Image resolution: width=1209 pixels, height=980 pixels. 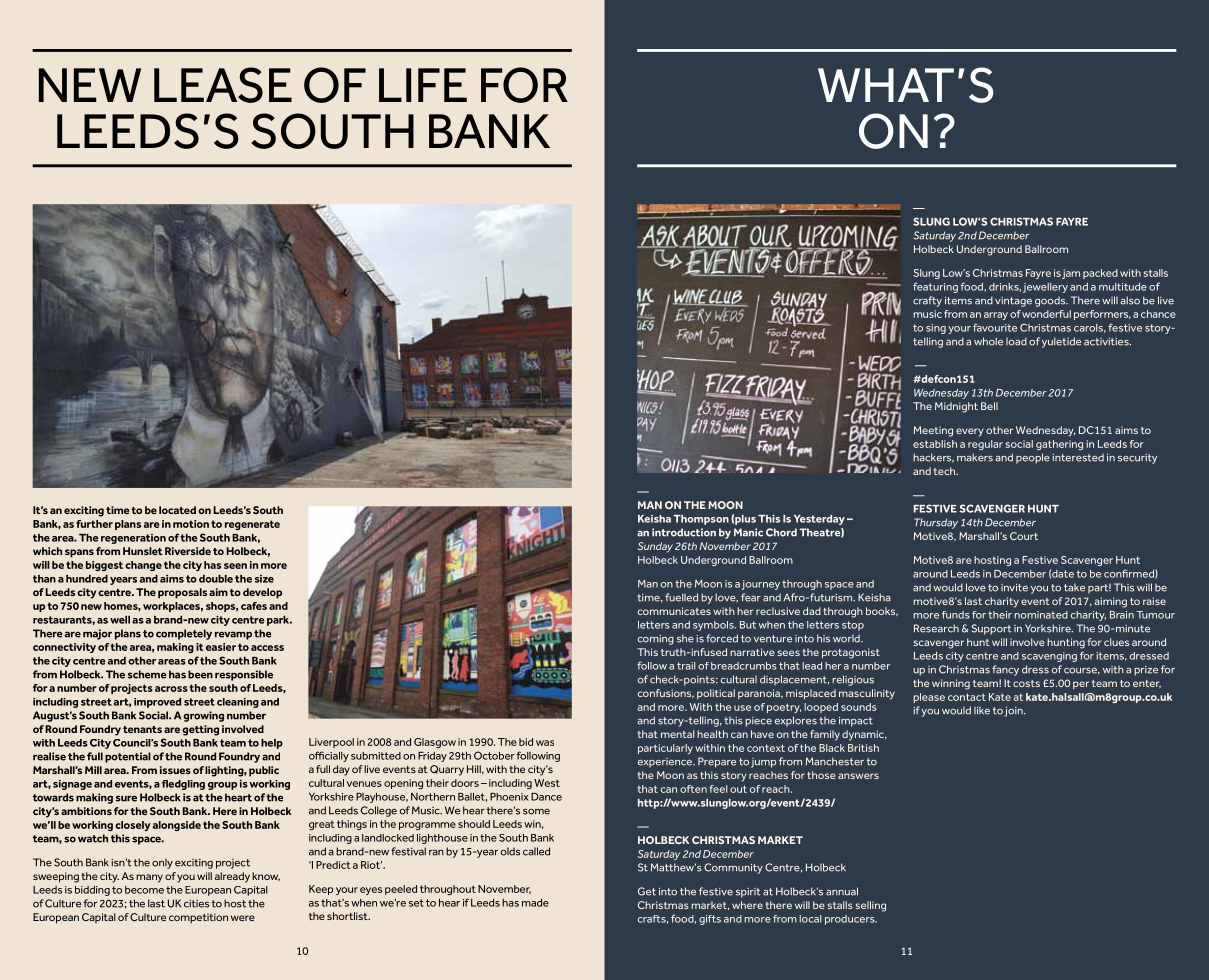 I want to click on life, so click(x=423, y=85).
